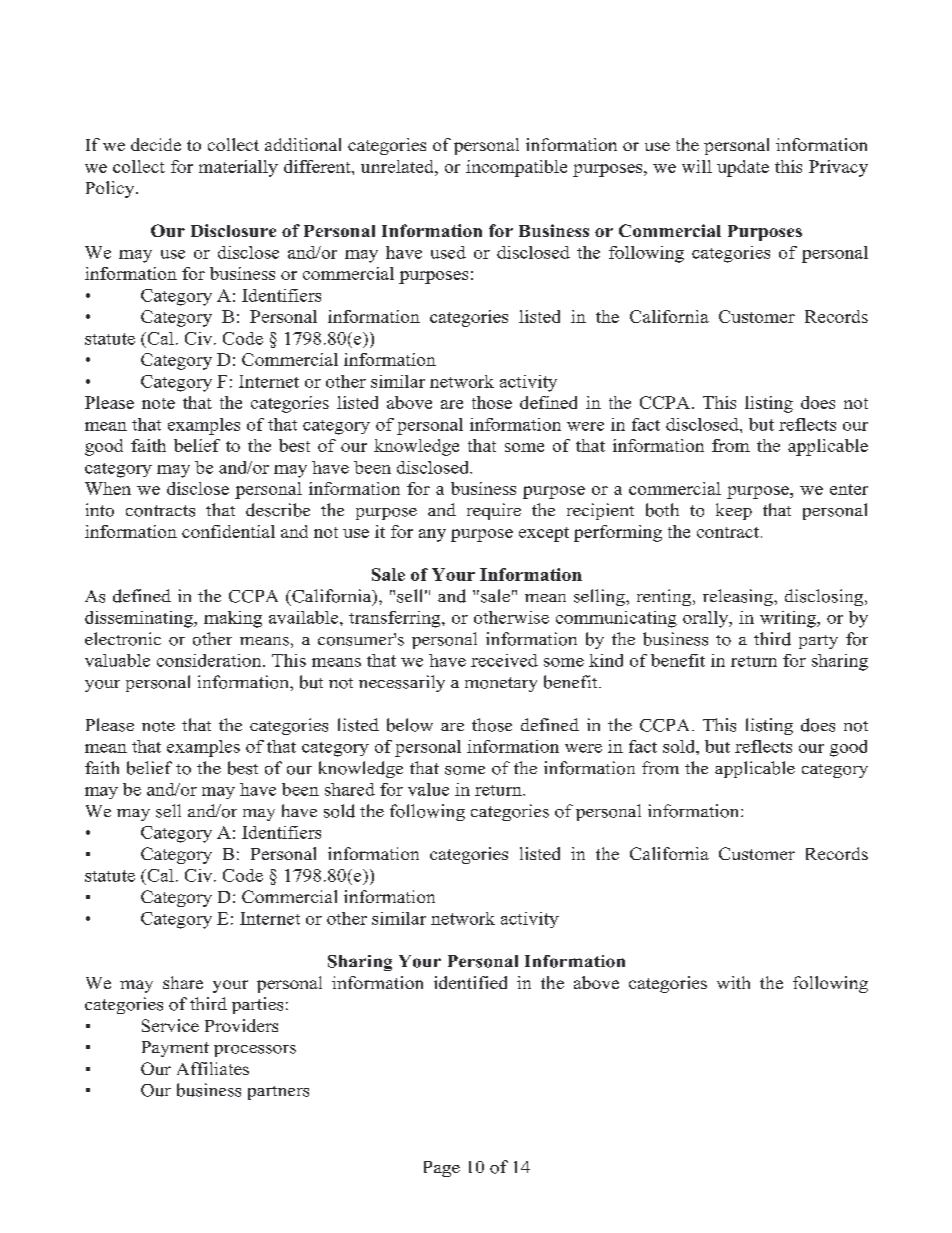 This image has height=1233, width=952. Describe the element at coordinates (743, 168) in the image. I see `update` at that location.
